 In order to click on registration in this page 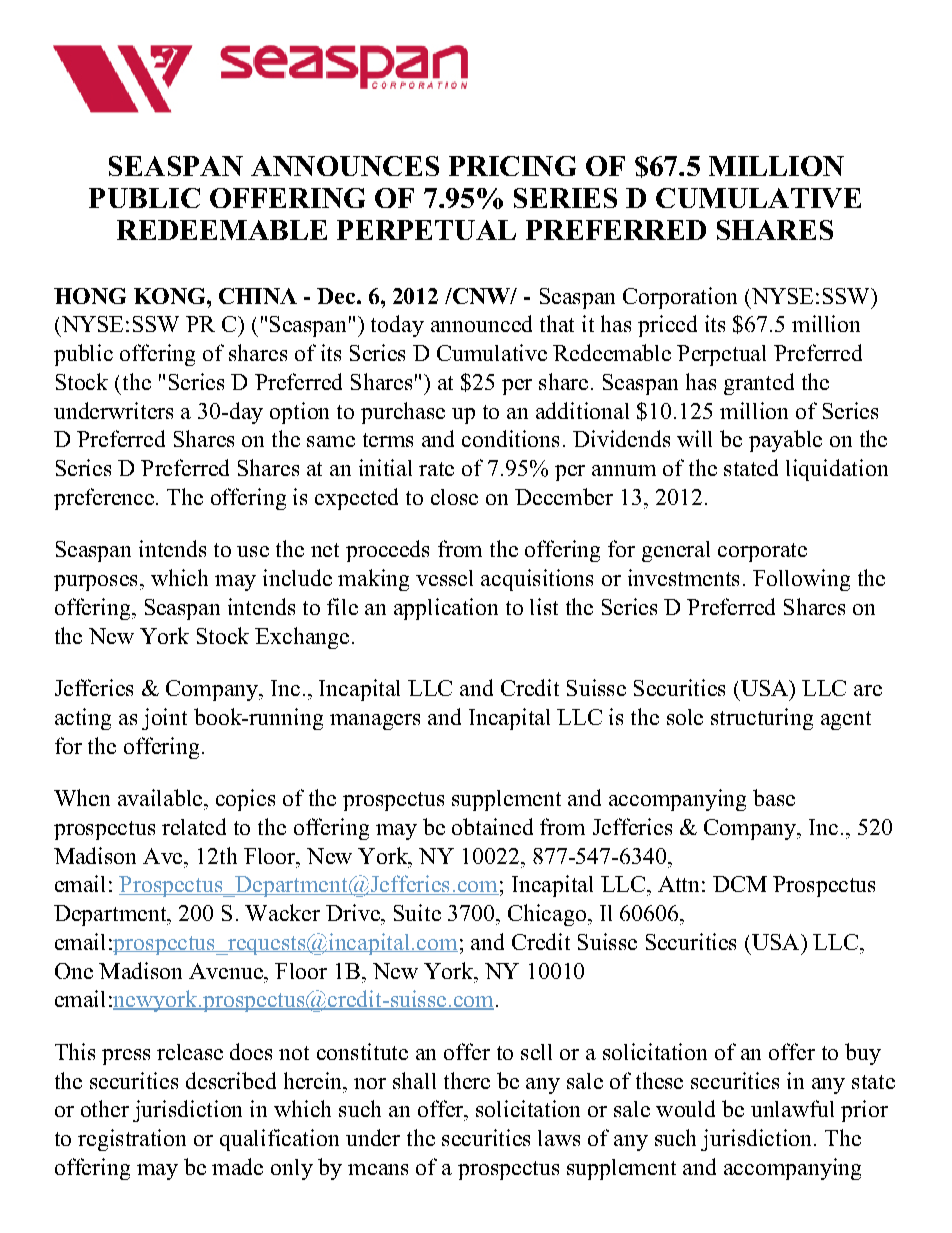, I will do `click(132, 1140)`.
